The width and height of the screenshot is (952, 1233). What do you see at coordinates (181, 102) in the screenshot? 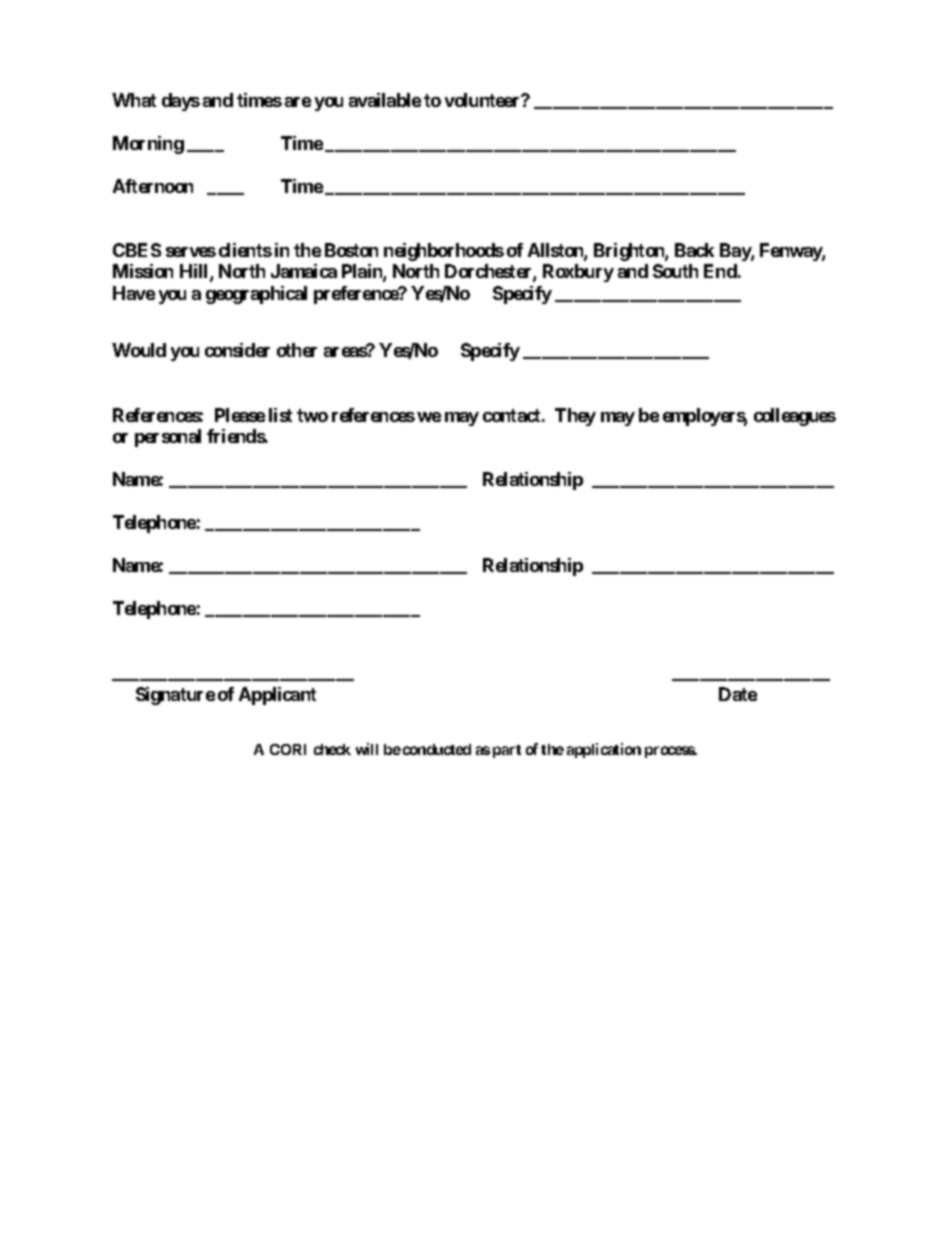
I see `days` at bounding box center [181, 102].
